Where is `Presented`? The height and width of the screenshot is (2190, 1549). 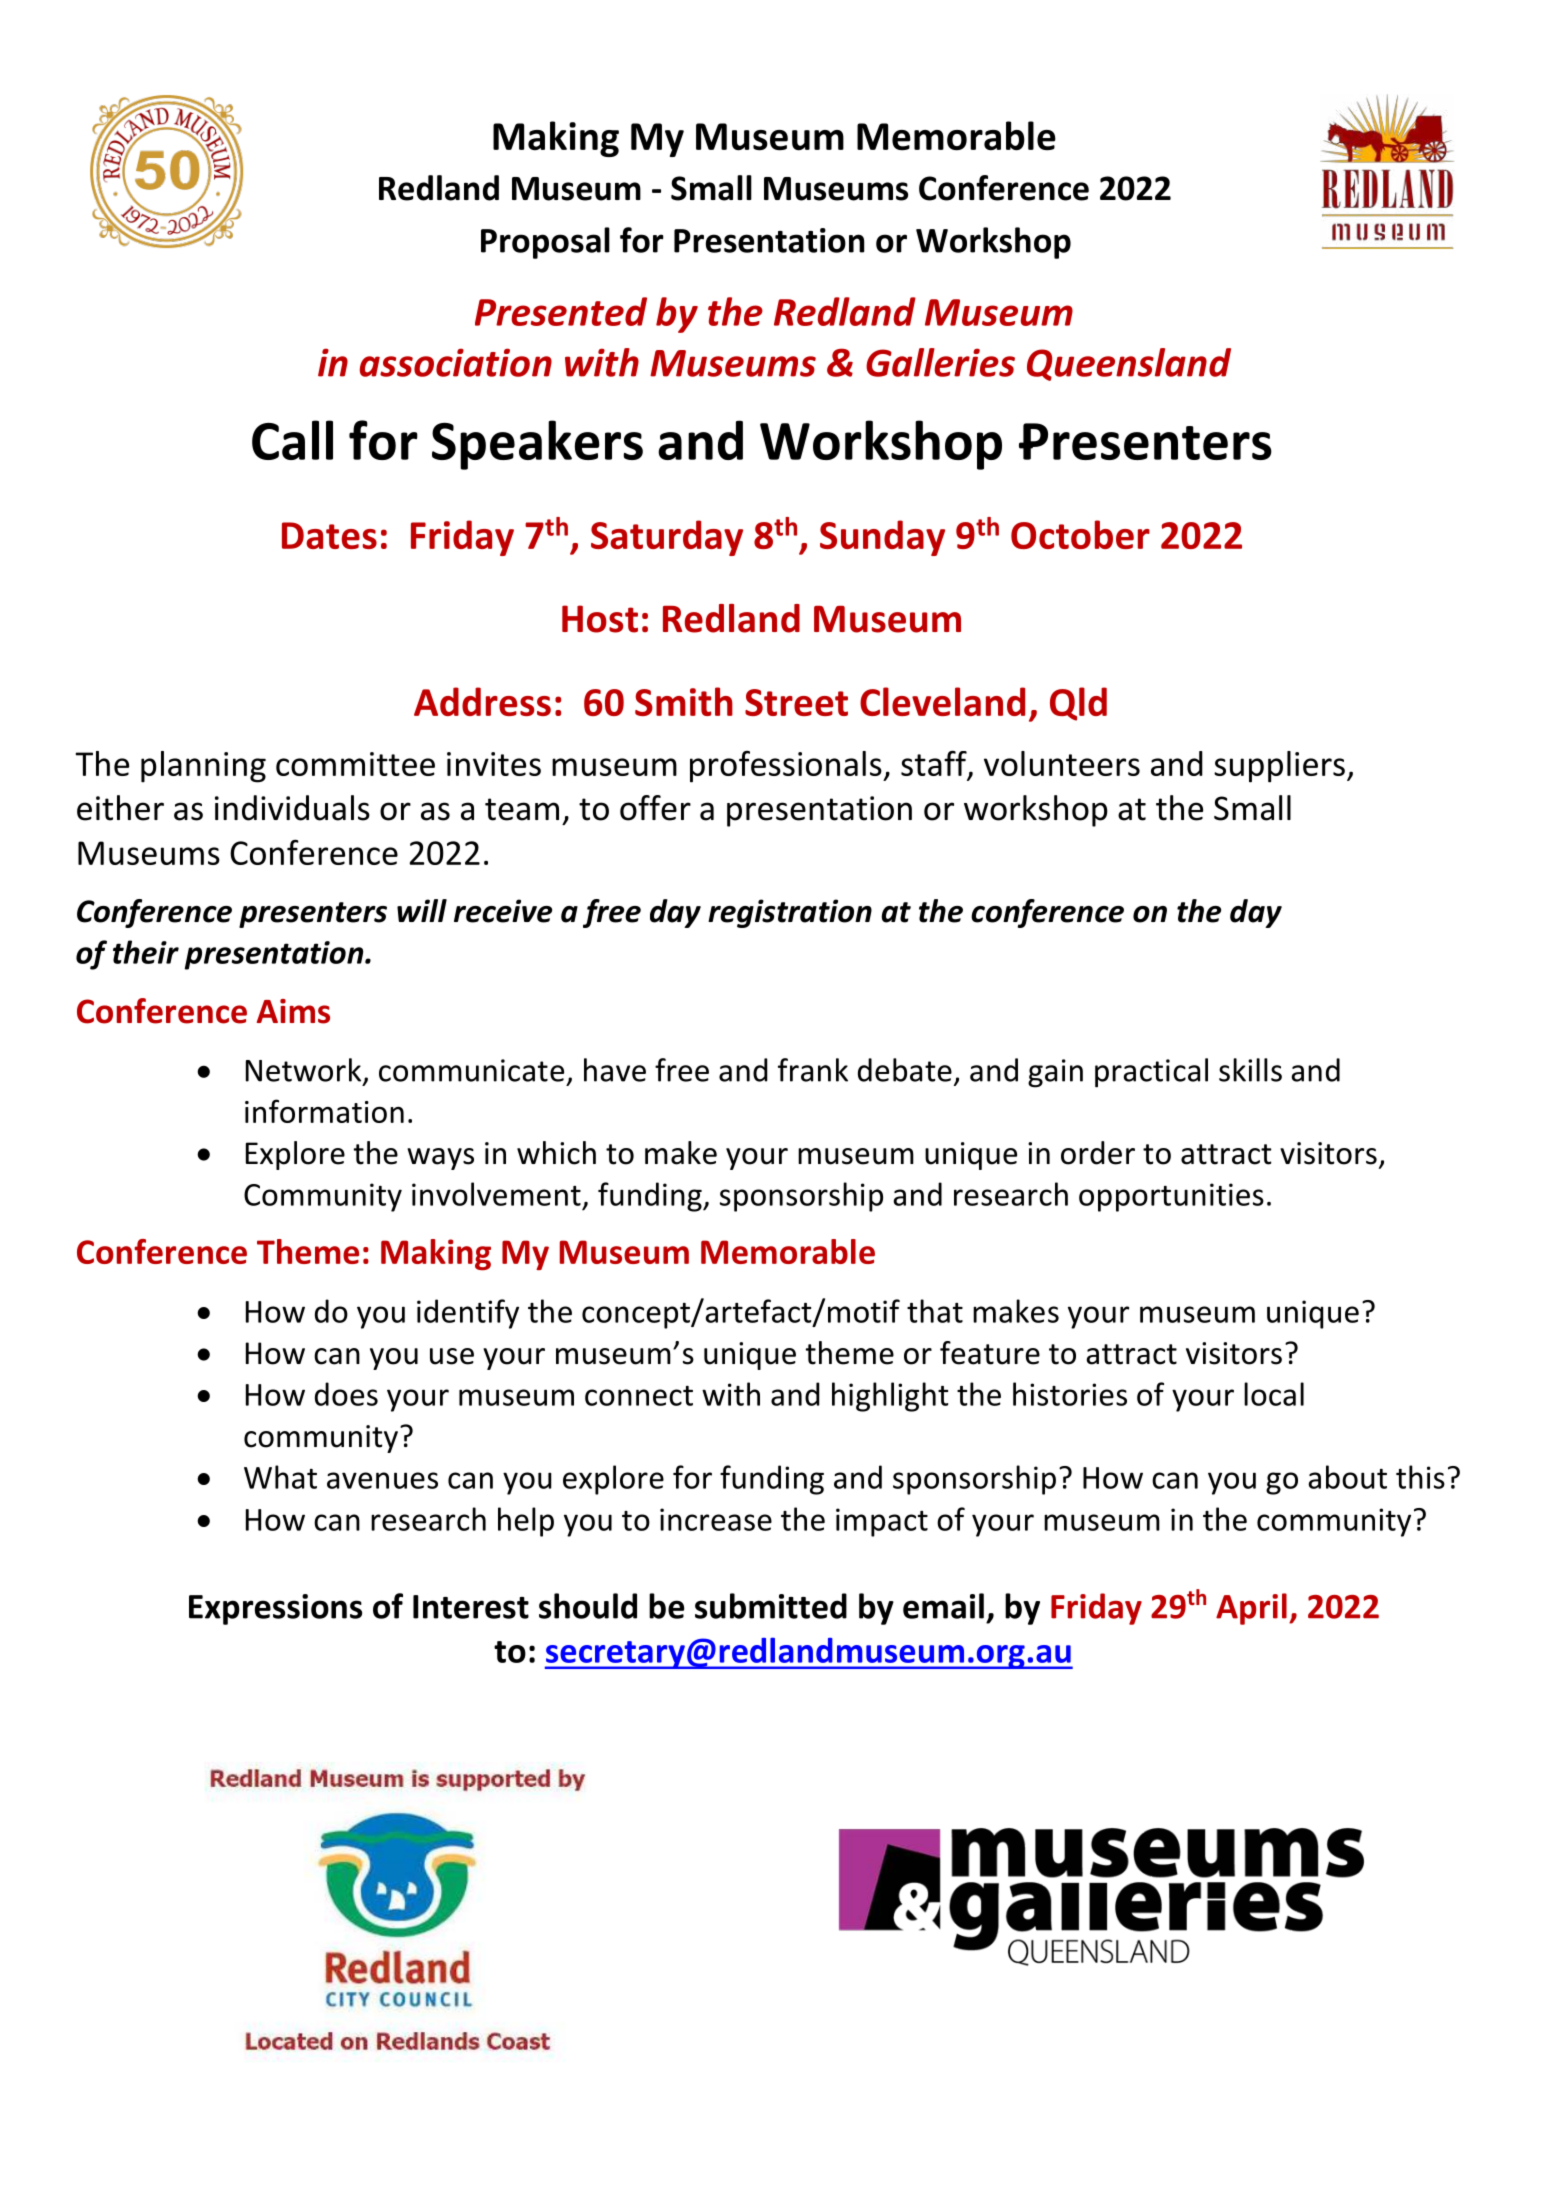 Presented is located at coordinates (561, 311).
